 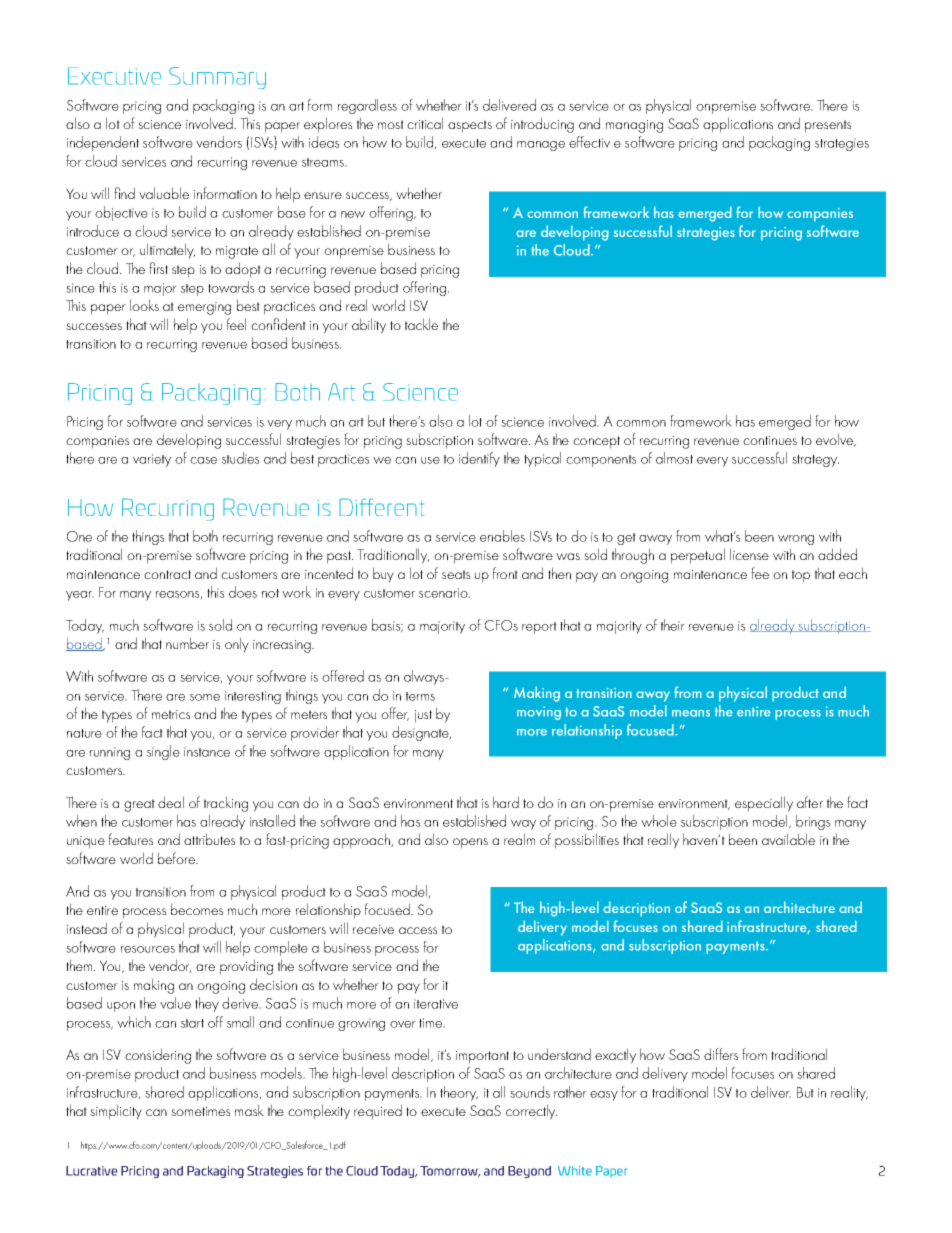 What do you see at coordinates (421, 324) in the screenshot?
I see `tackle` at bounding box center [421, 324].
